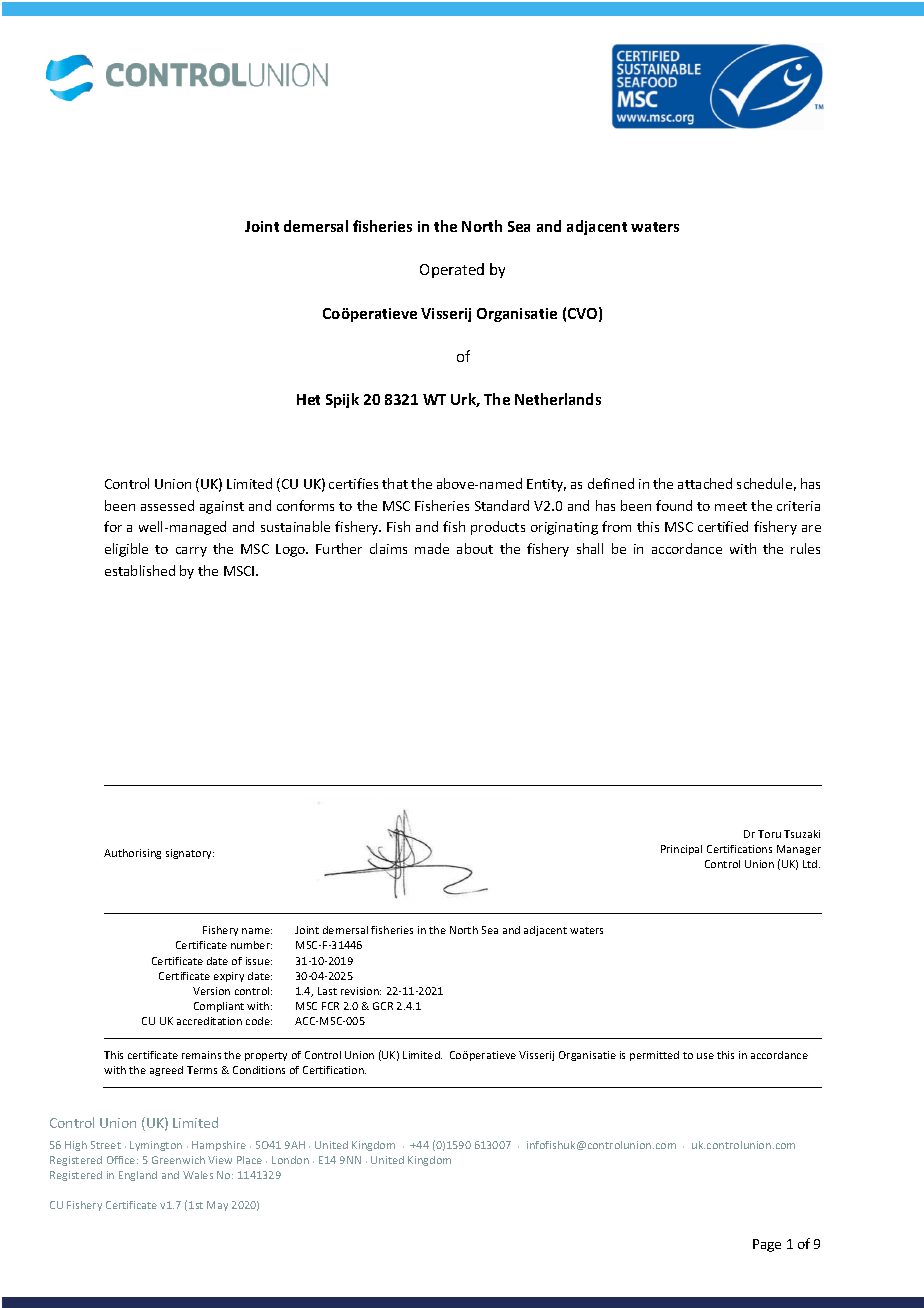 The width and height of the image is (924, 1308). I want to click on Het, so click(308, 399).
